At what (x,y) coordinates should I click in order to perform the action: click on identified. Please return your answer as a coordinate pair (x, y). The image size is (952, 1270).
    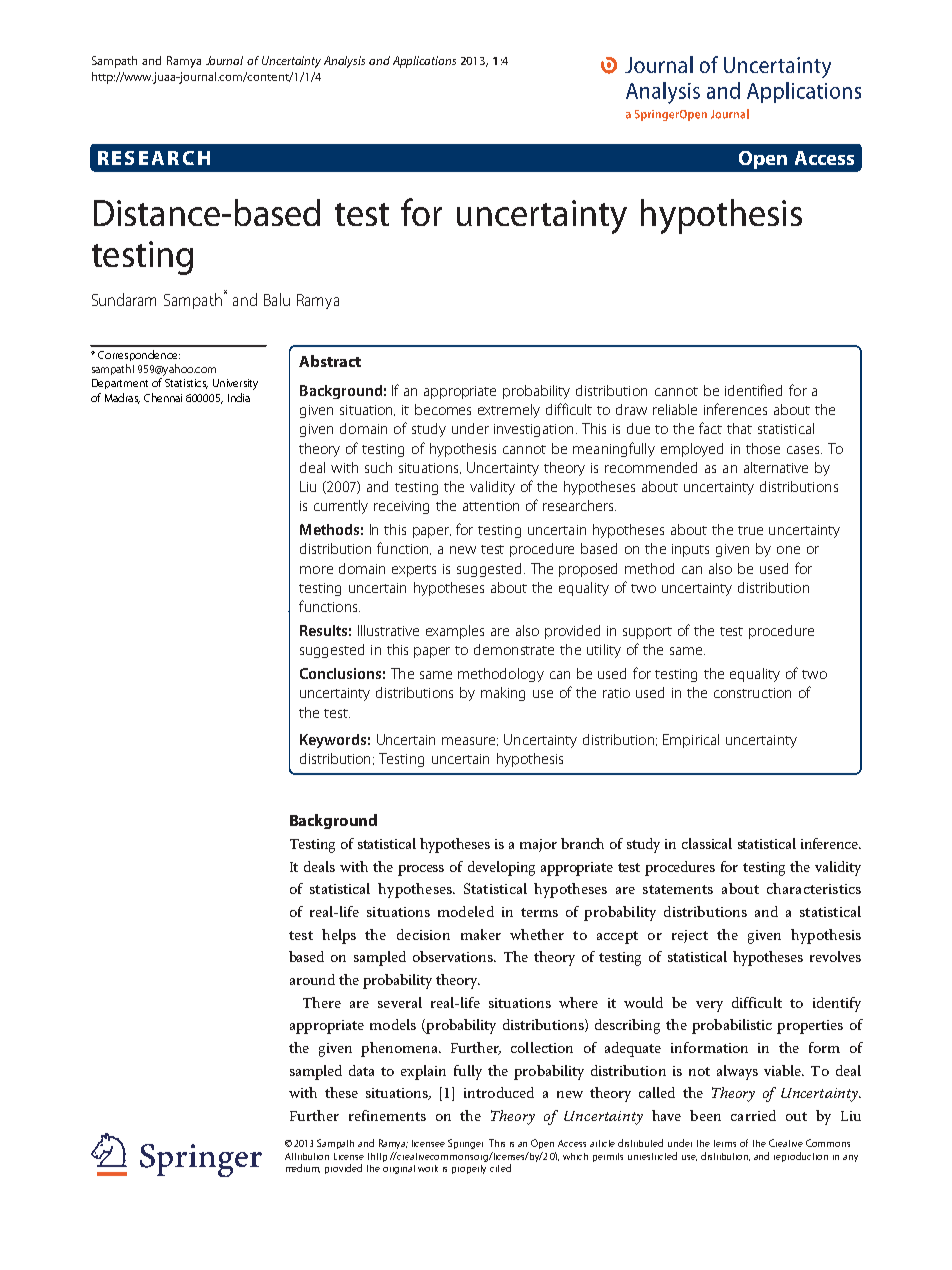
    Looking at the image, I should click on (753, 390).
